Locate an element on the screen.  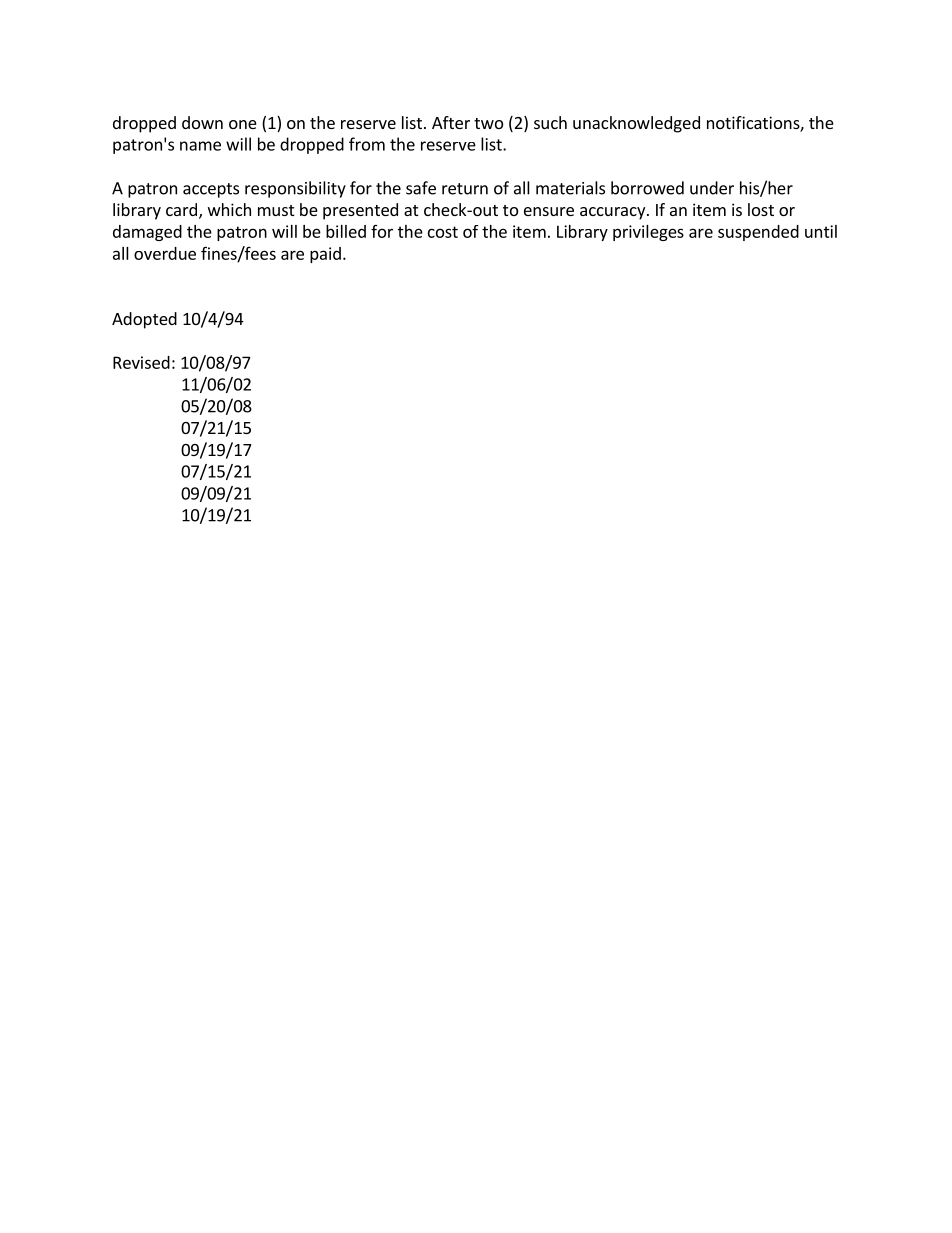
unacknowledged is located at coordinates (636, 124).
